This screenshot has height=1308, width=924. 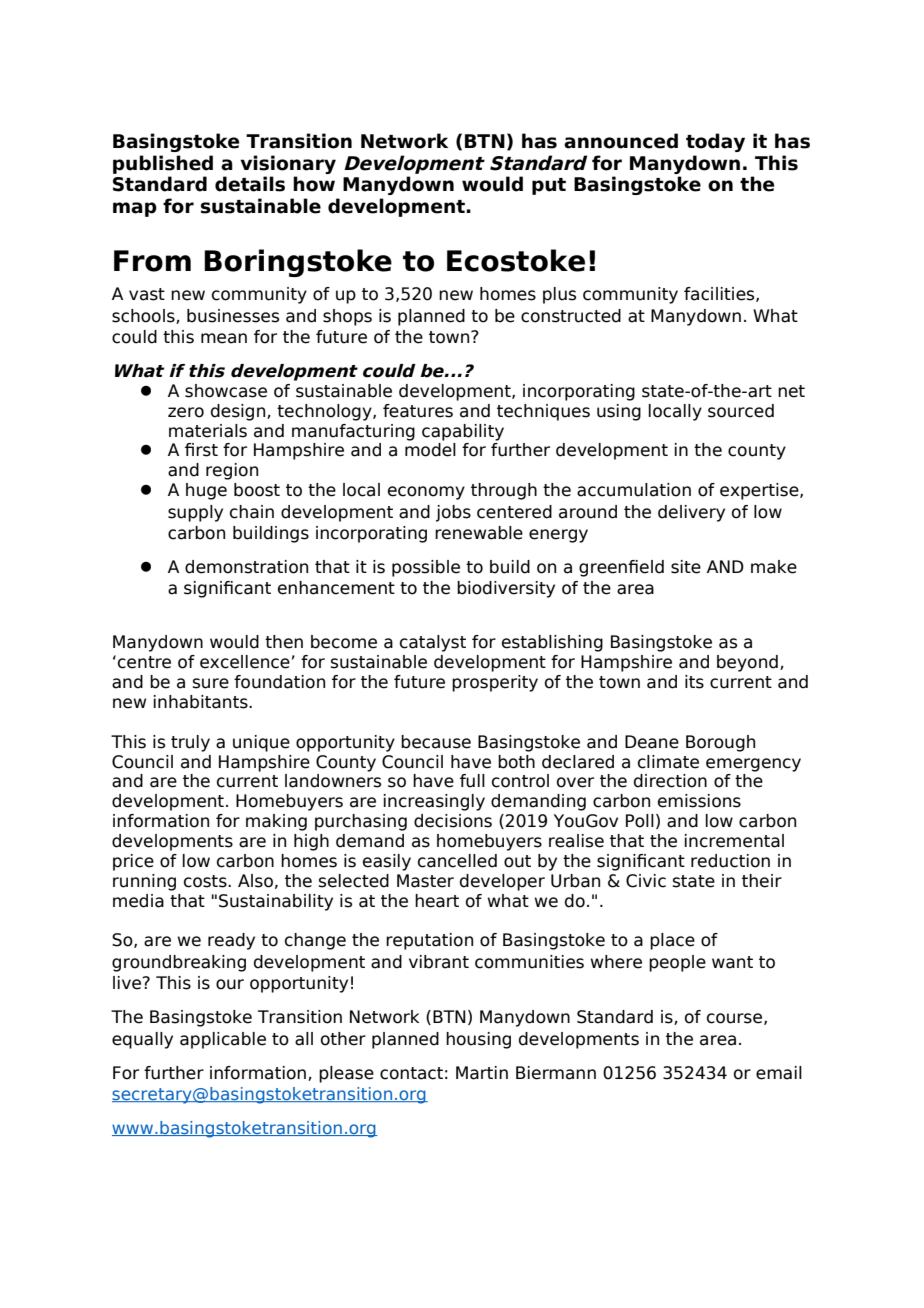 I want to click on details, so click(x=250, y=184).
